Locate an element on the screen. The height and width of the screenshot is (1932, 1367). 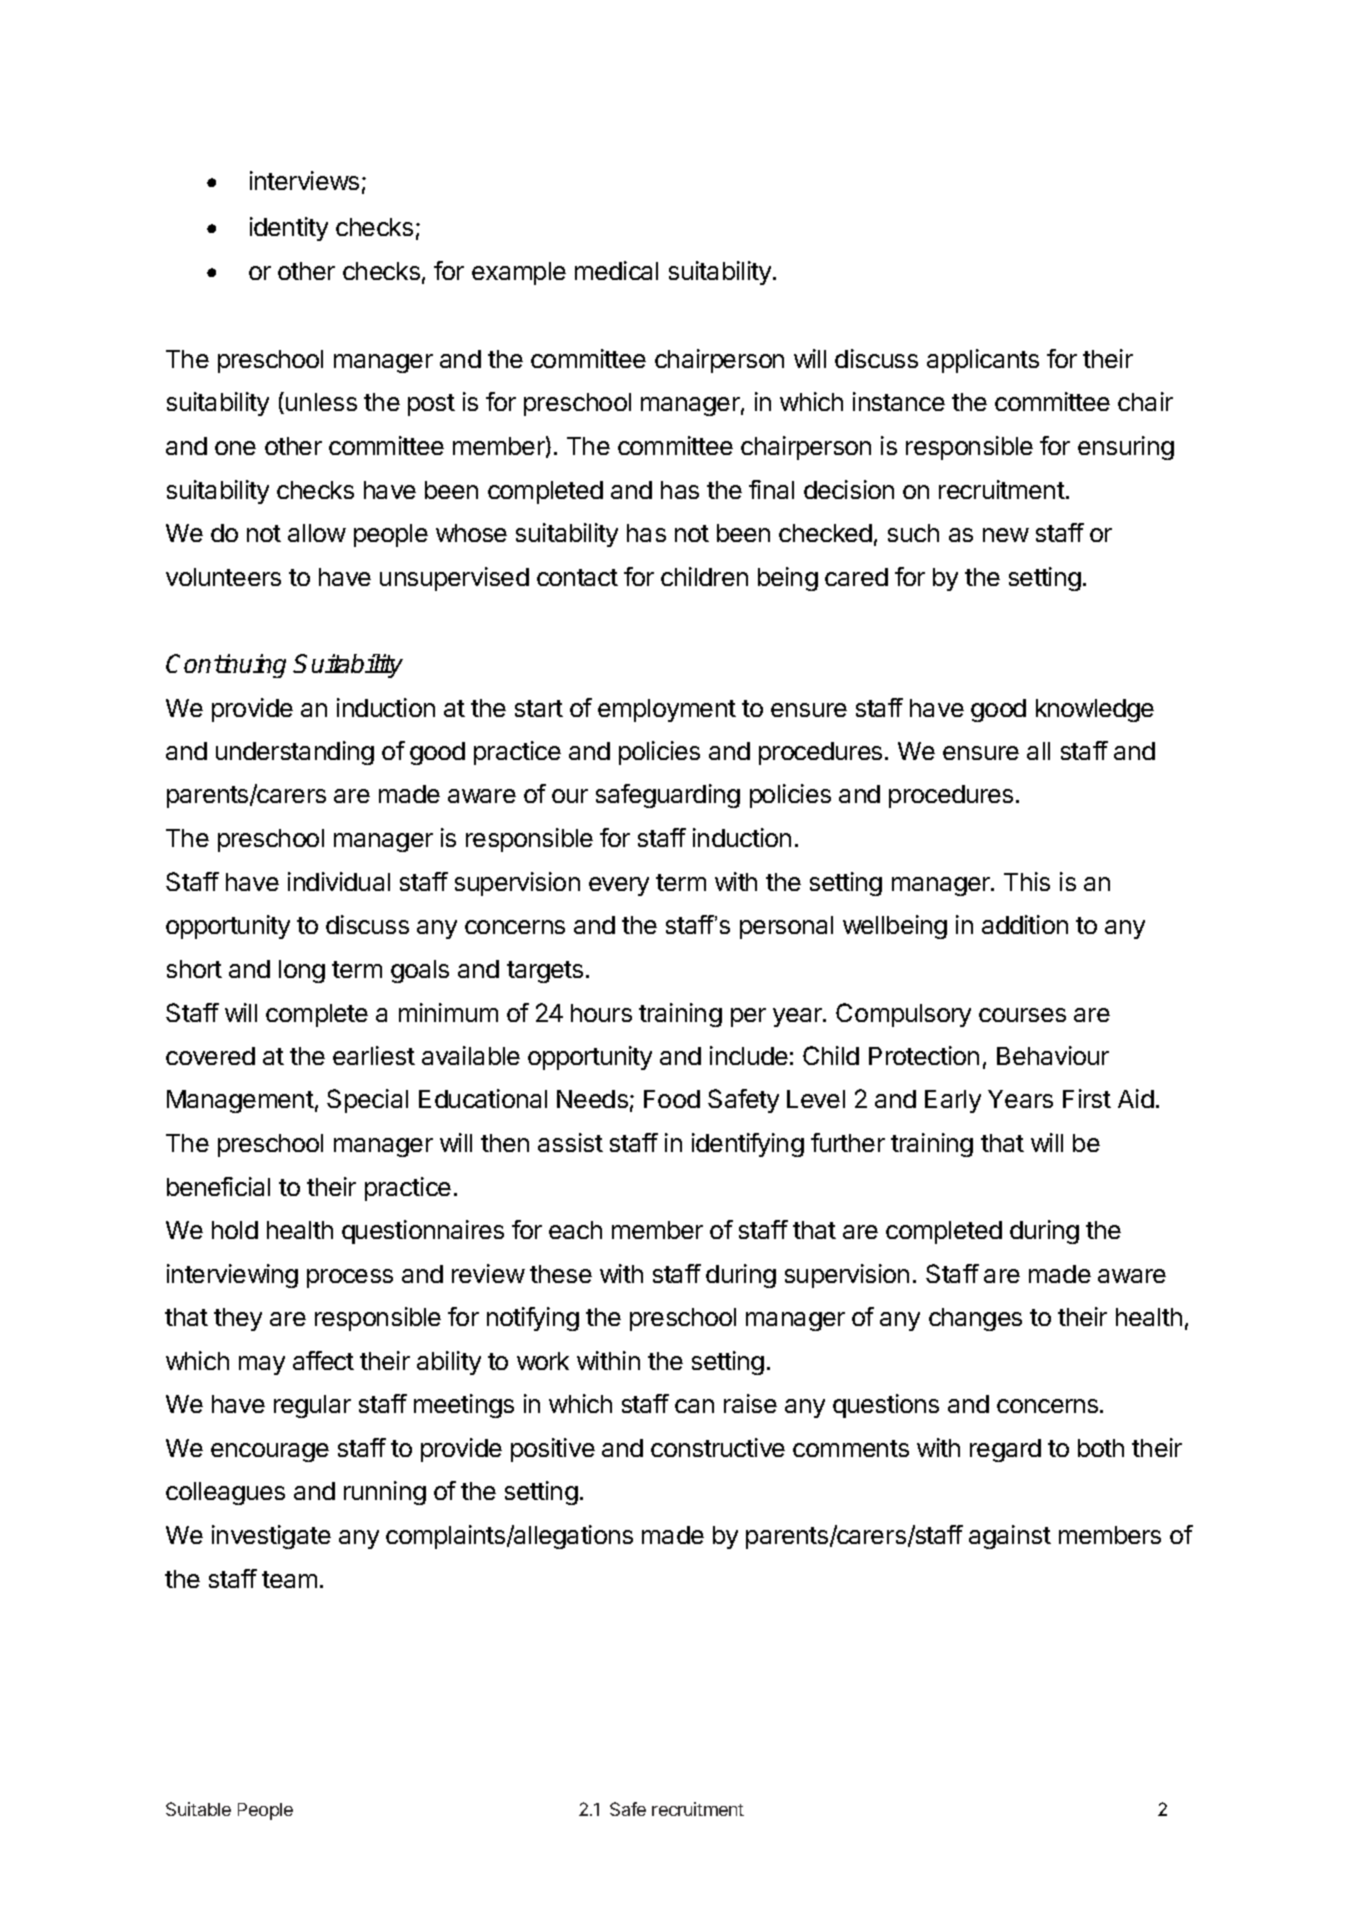
medical is located at coordinates (616, 270).
